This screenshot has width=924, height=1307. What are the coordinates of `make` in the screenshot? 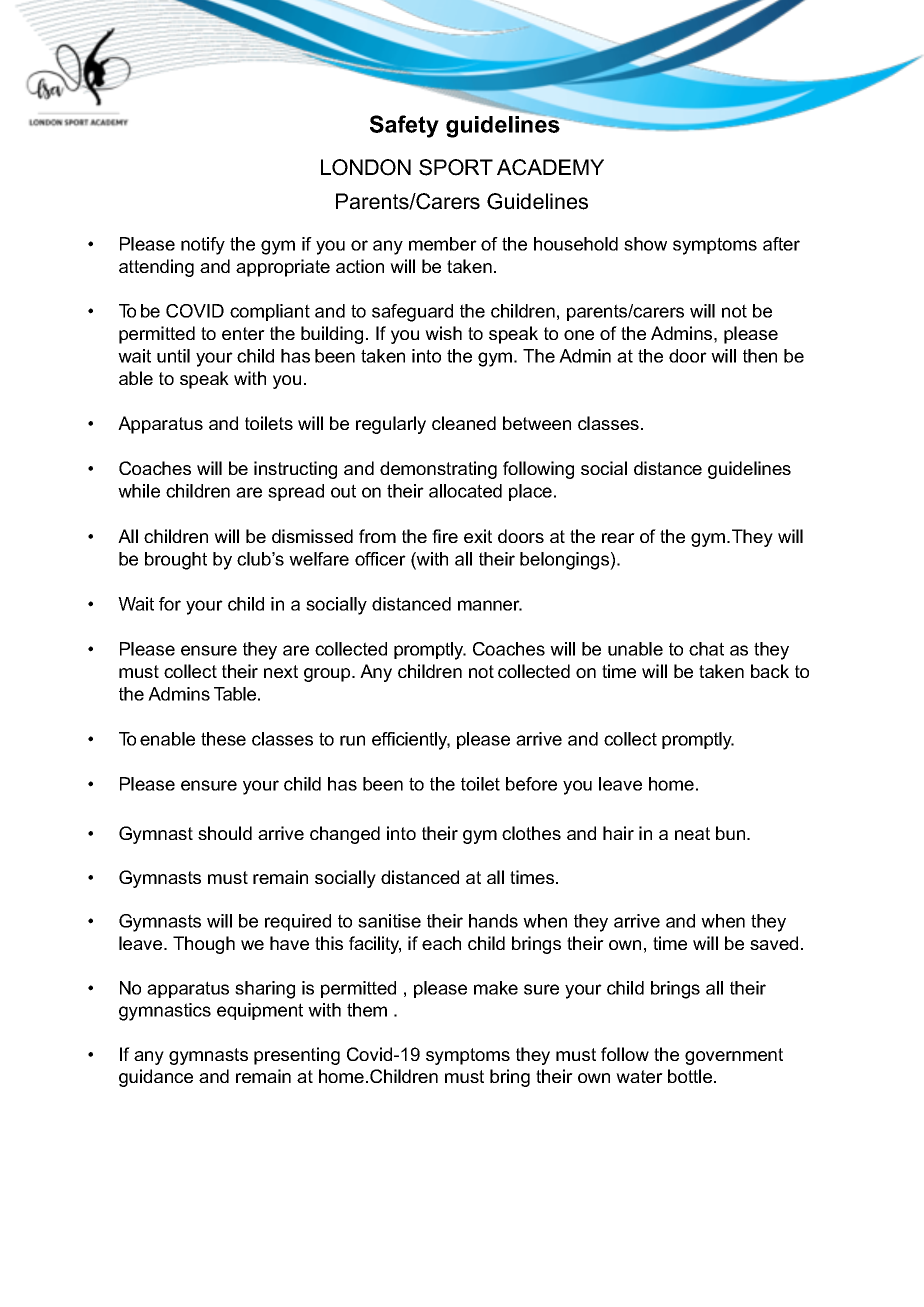 It's located at (496, 988).
